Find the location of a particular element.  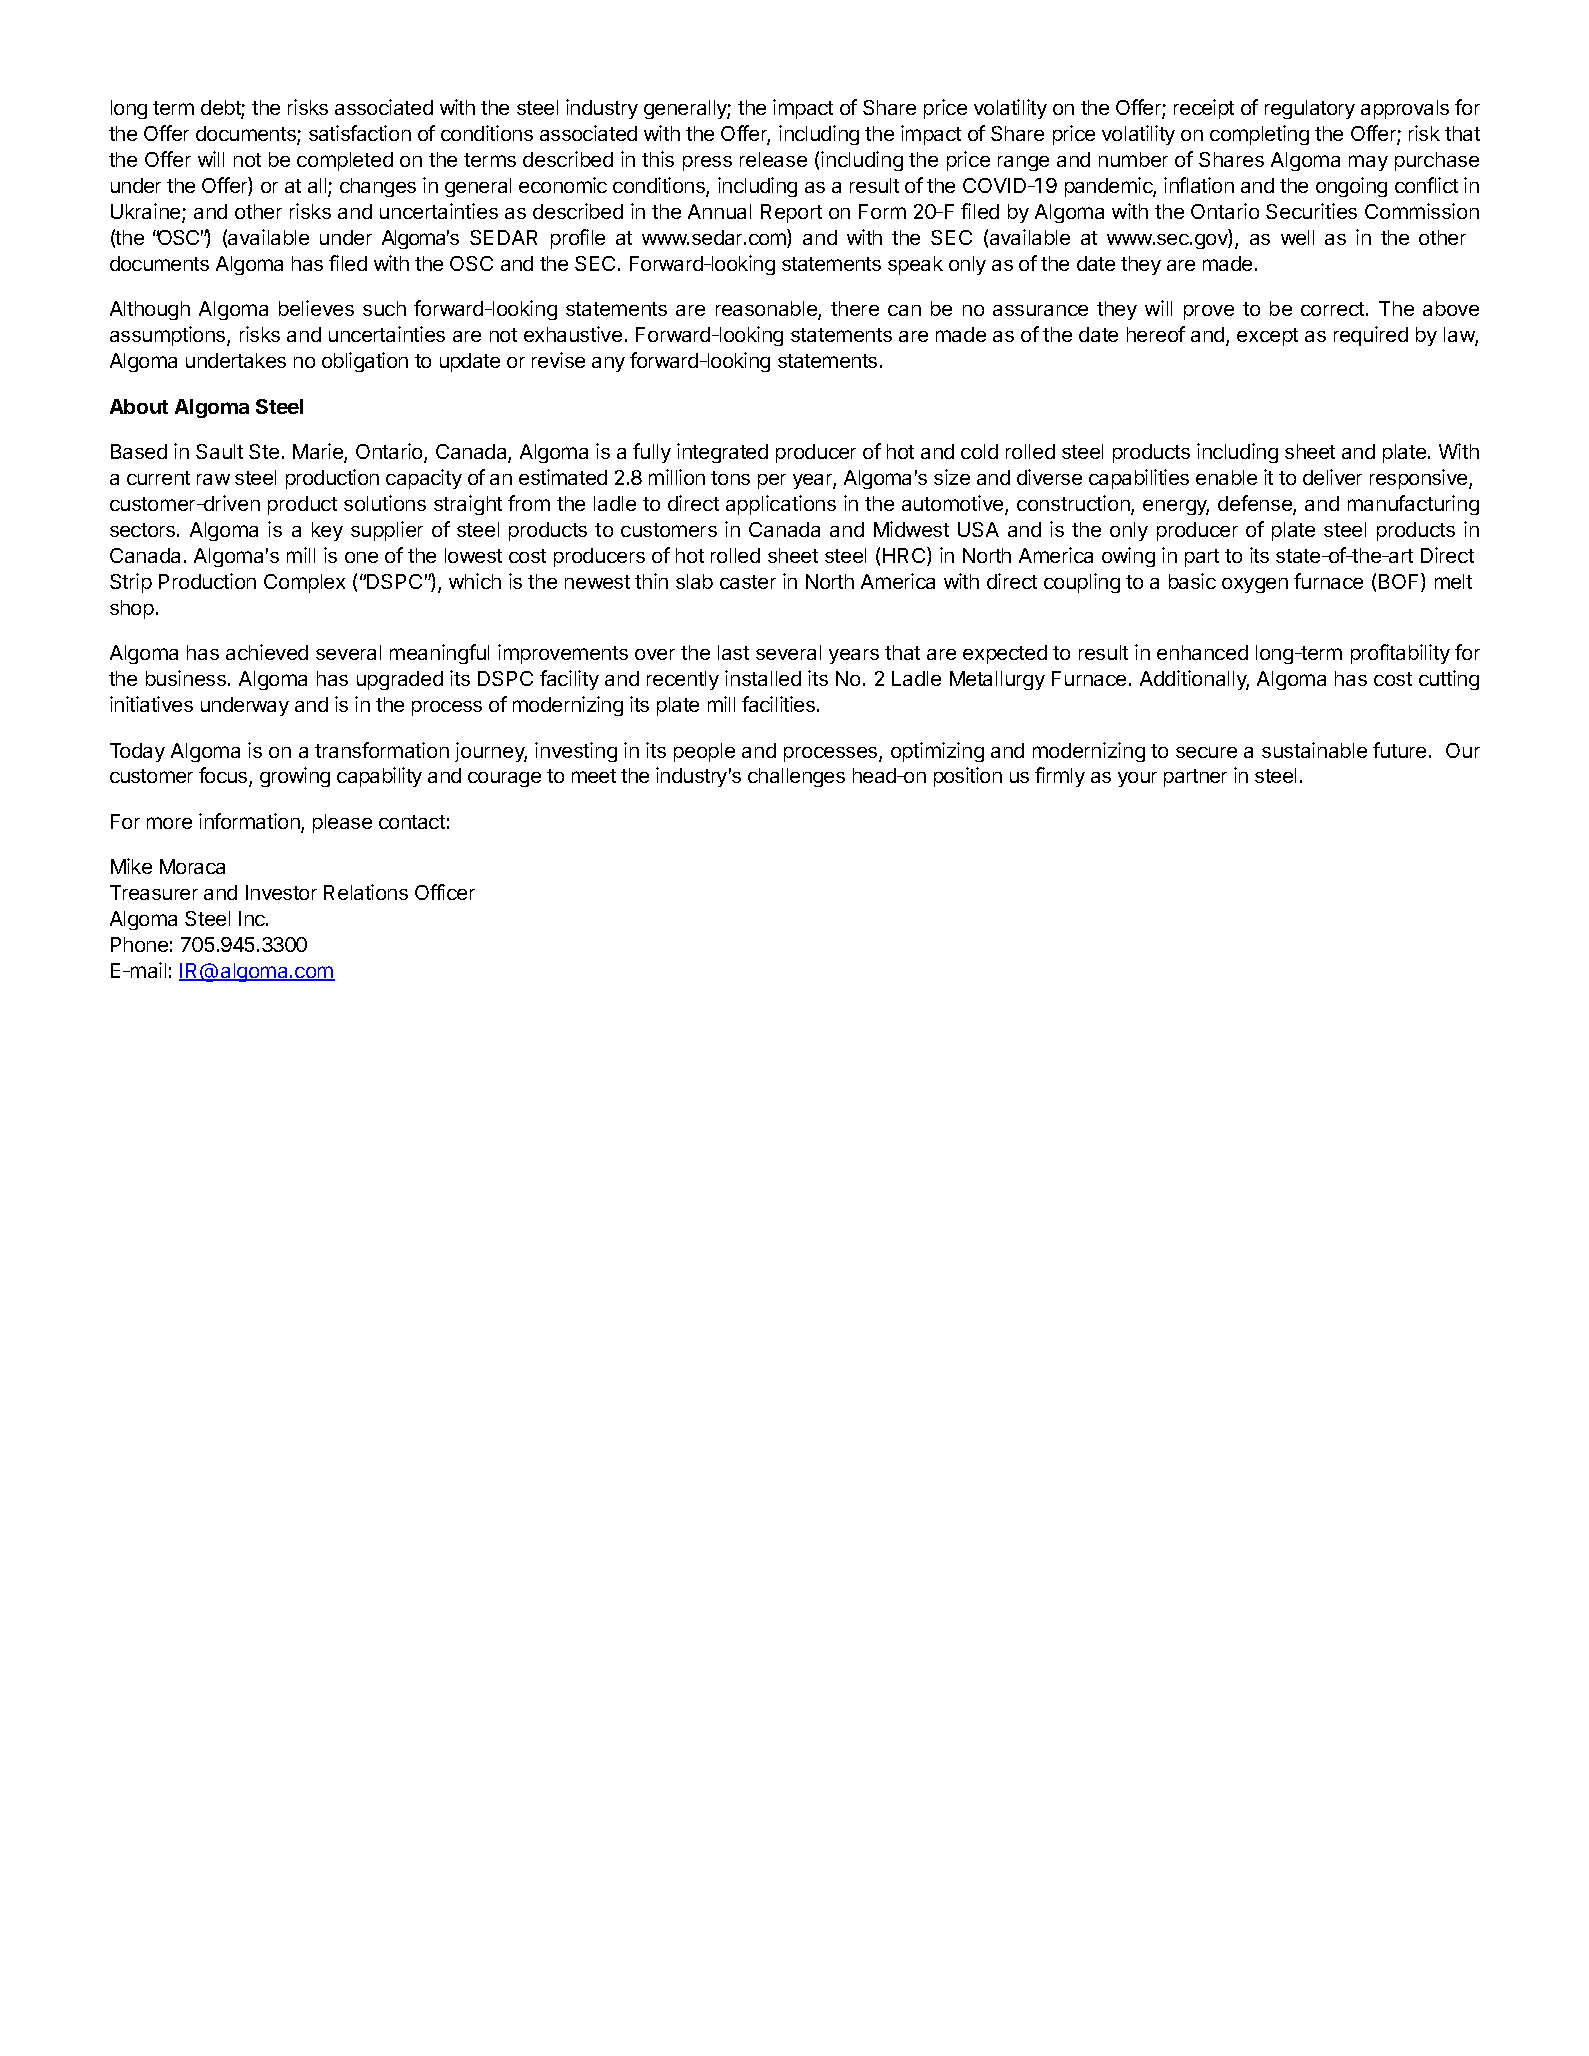

except is located at coordinates (1267, 337).
